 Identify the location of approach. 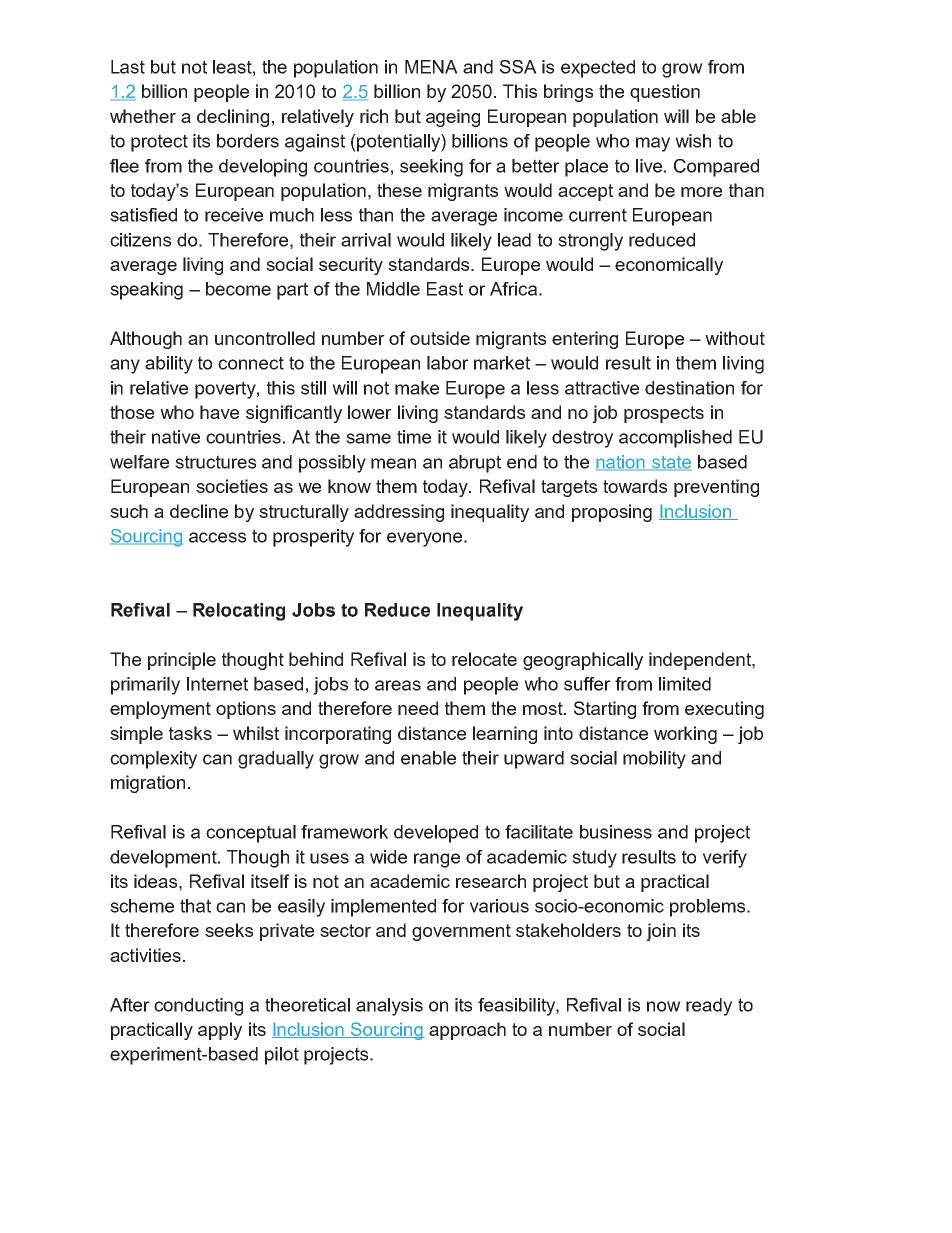
(467, 1031).
